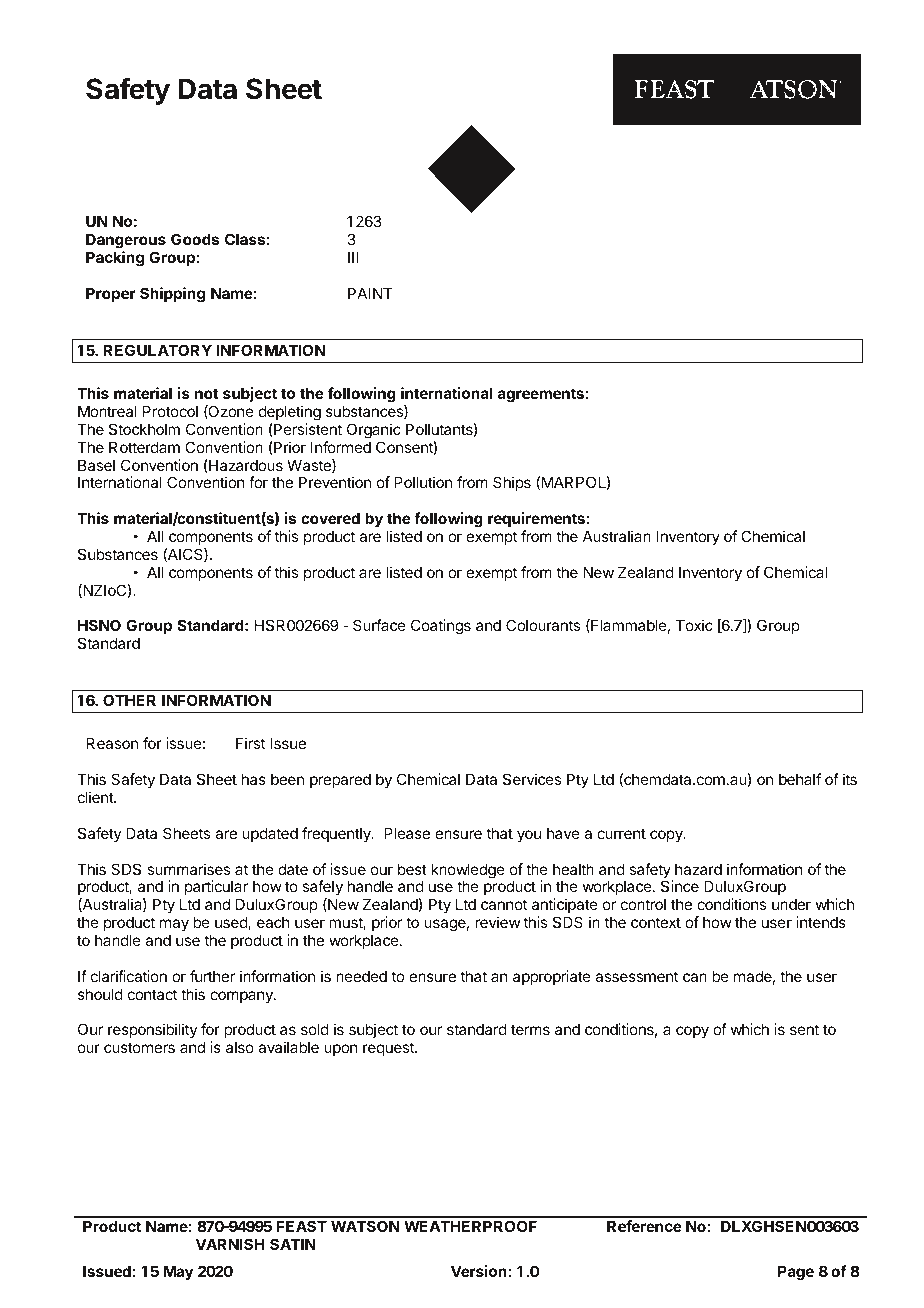  Describe the element at coordinates (470, 1226) in the screenshot. I see `WEATHERPROOF` at that location.
